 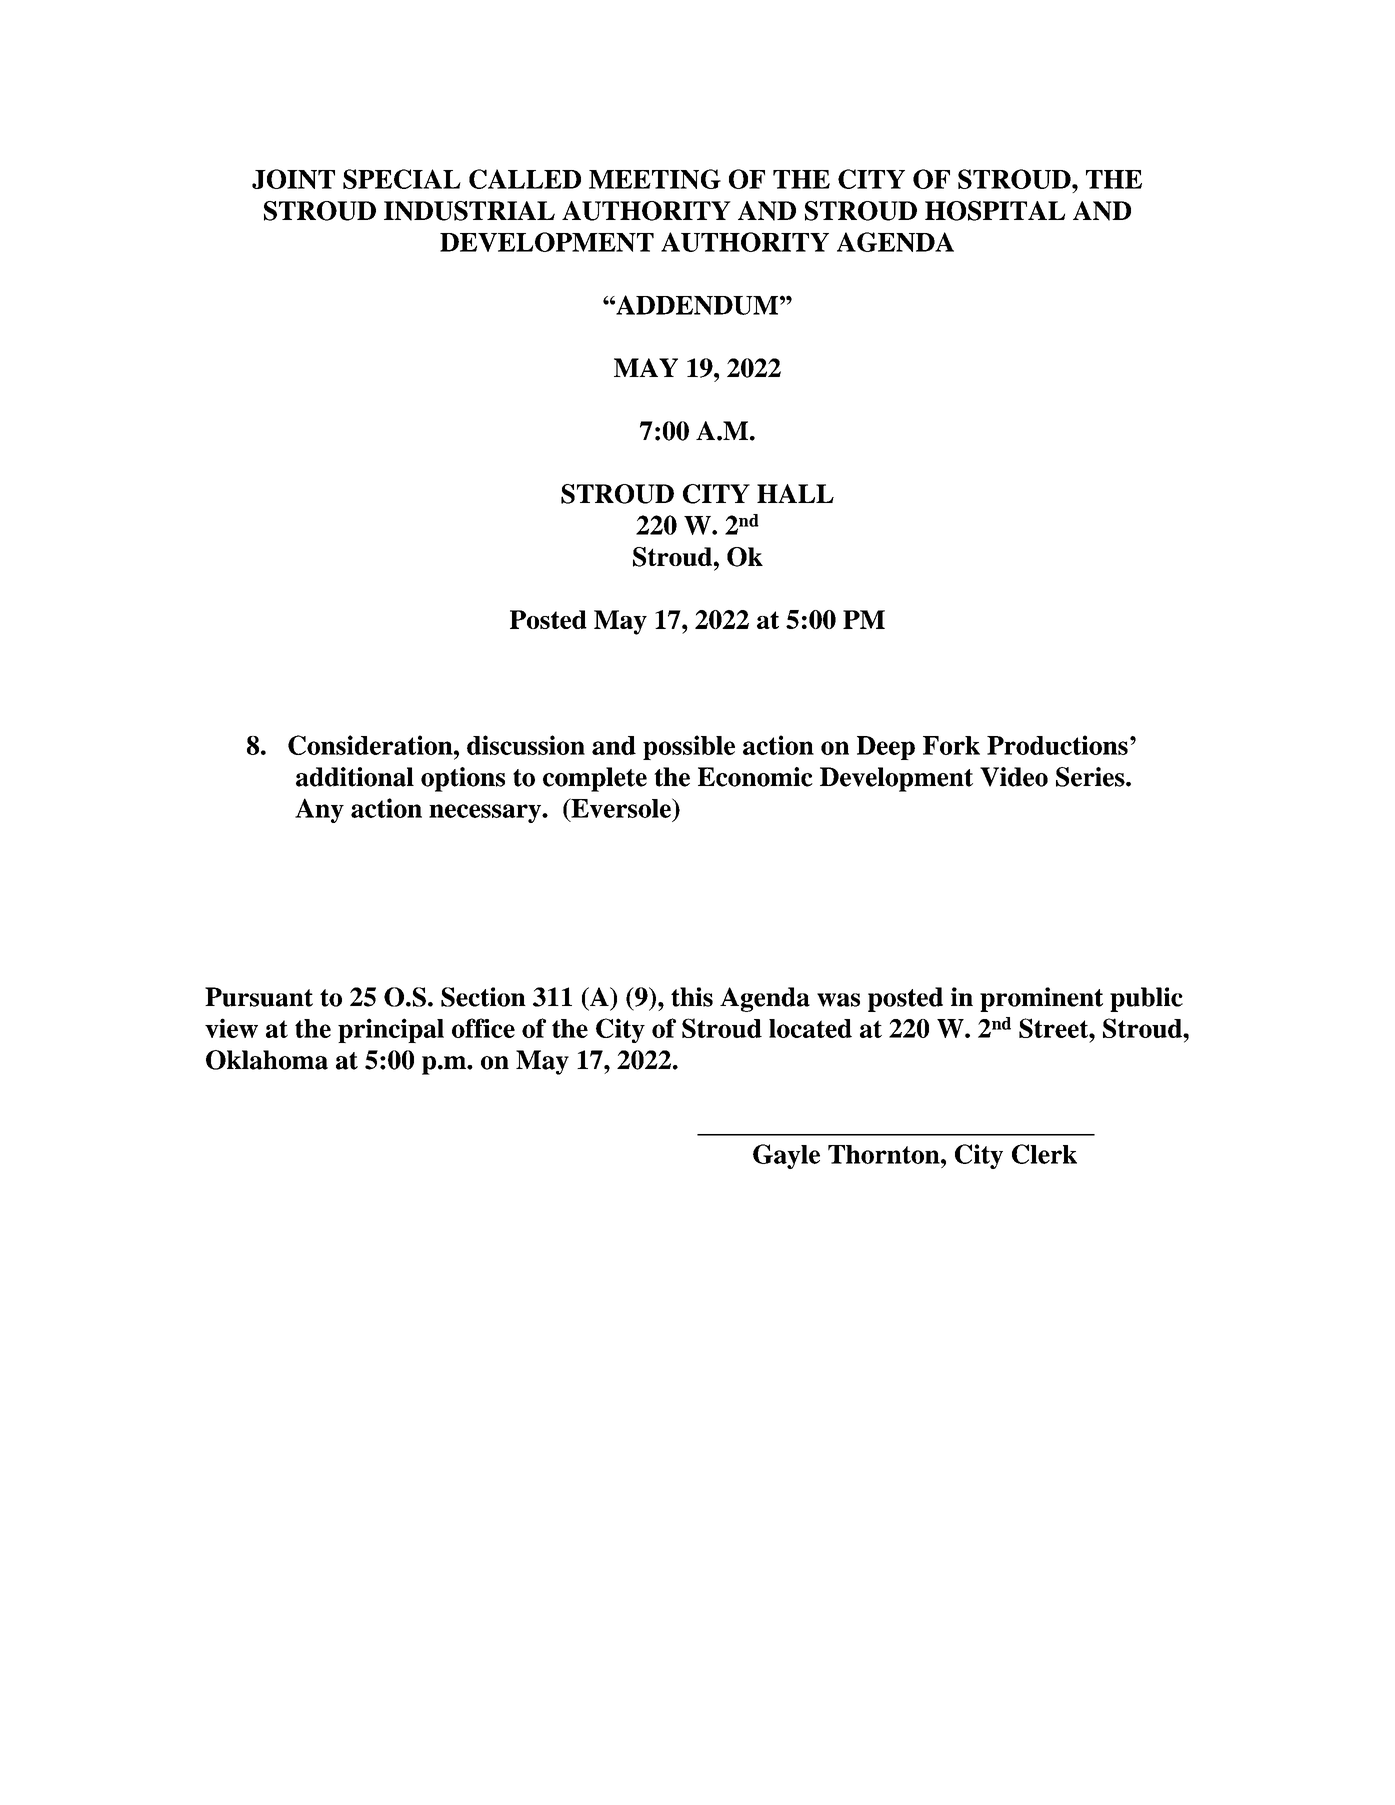 I want to click on possible, so click(x=689, y=747).
